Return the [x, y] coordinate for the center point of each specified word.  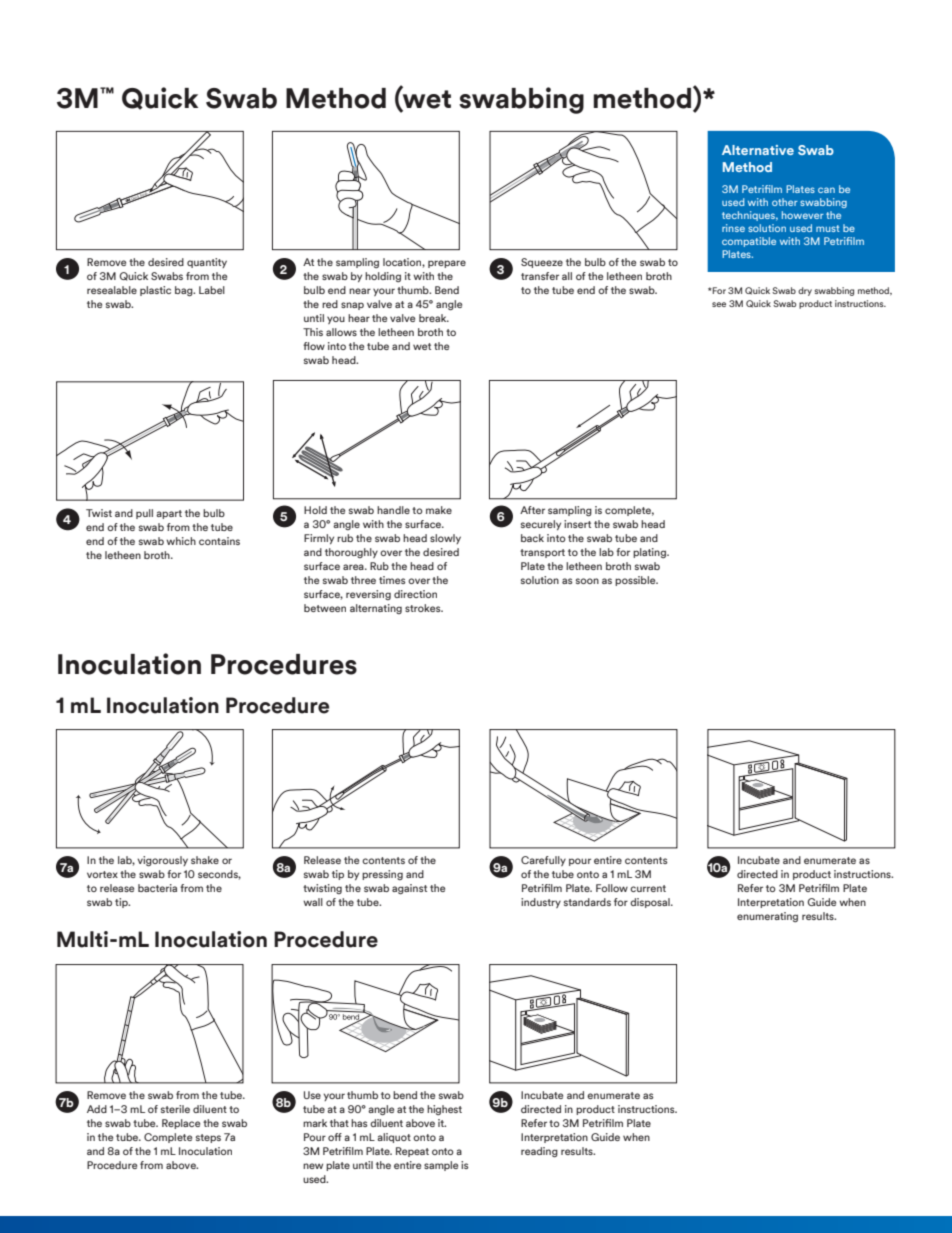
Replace [181, 1124]
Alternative [758, 150]
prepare [447, 264]
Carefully [543, 861]
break [434, 318]
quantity [207, 263]
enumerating [767, 917]
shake [205, 860]
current [648, 888]
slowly [445, 539]
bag [185, 291]
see [719, 304]
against [409, 889]
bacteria [157, 888]
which [181, 541]
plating [650, 553]
